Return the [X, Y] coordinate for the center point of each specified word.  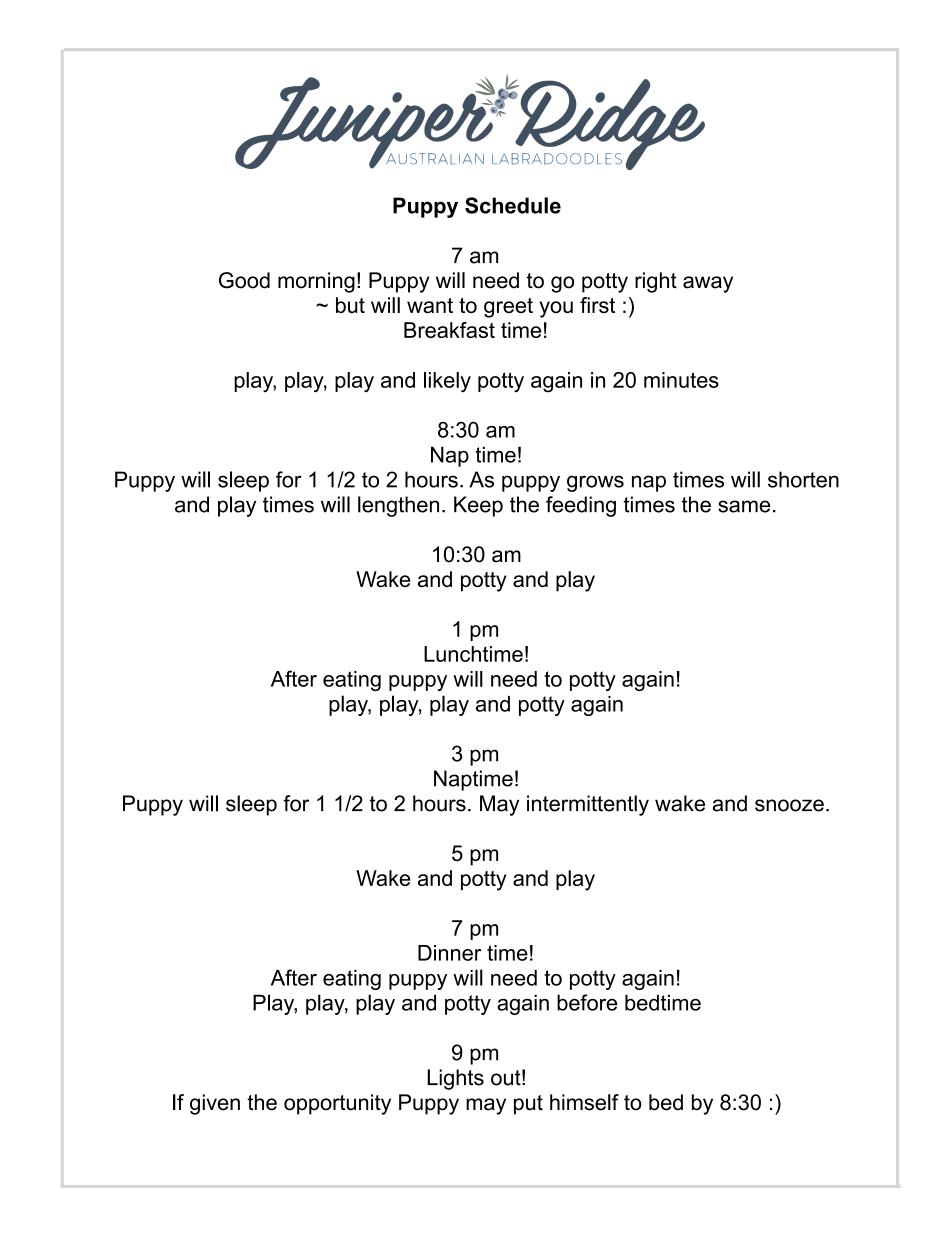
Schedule [513, 205]
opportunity [337, 1104]
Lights [456, 1079]
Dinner [449, 953]
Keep [478, 506]
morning [316, 282]
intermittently [588, 805]
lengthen [398, 506]
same [744, 506]
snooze [789, 805]
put [528, 1105]
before [587, 1002]
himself [584, 1102]
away [708, 284]
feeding [581, 506]
